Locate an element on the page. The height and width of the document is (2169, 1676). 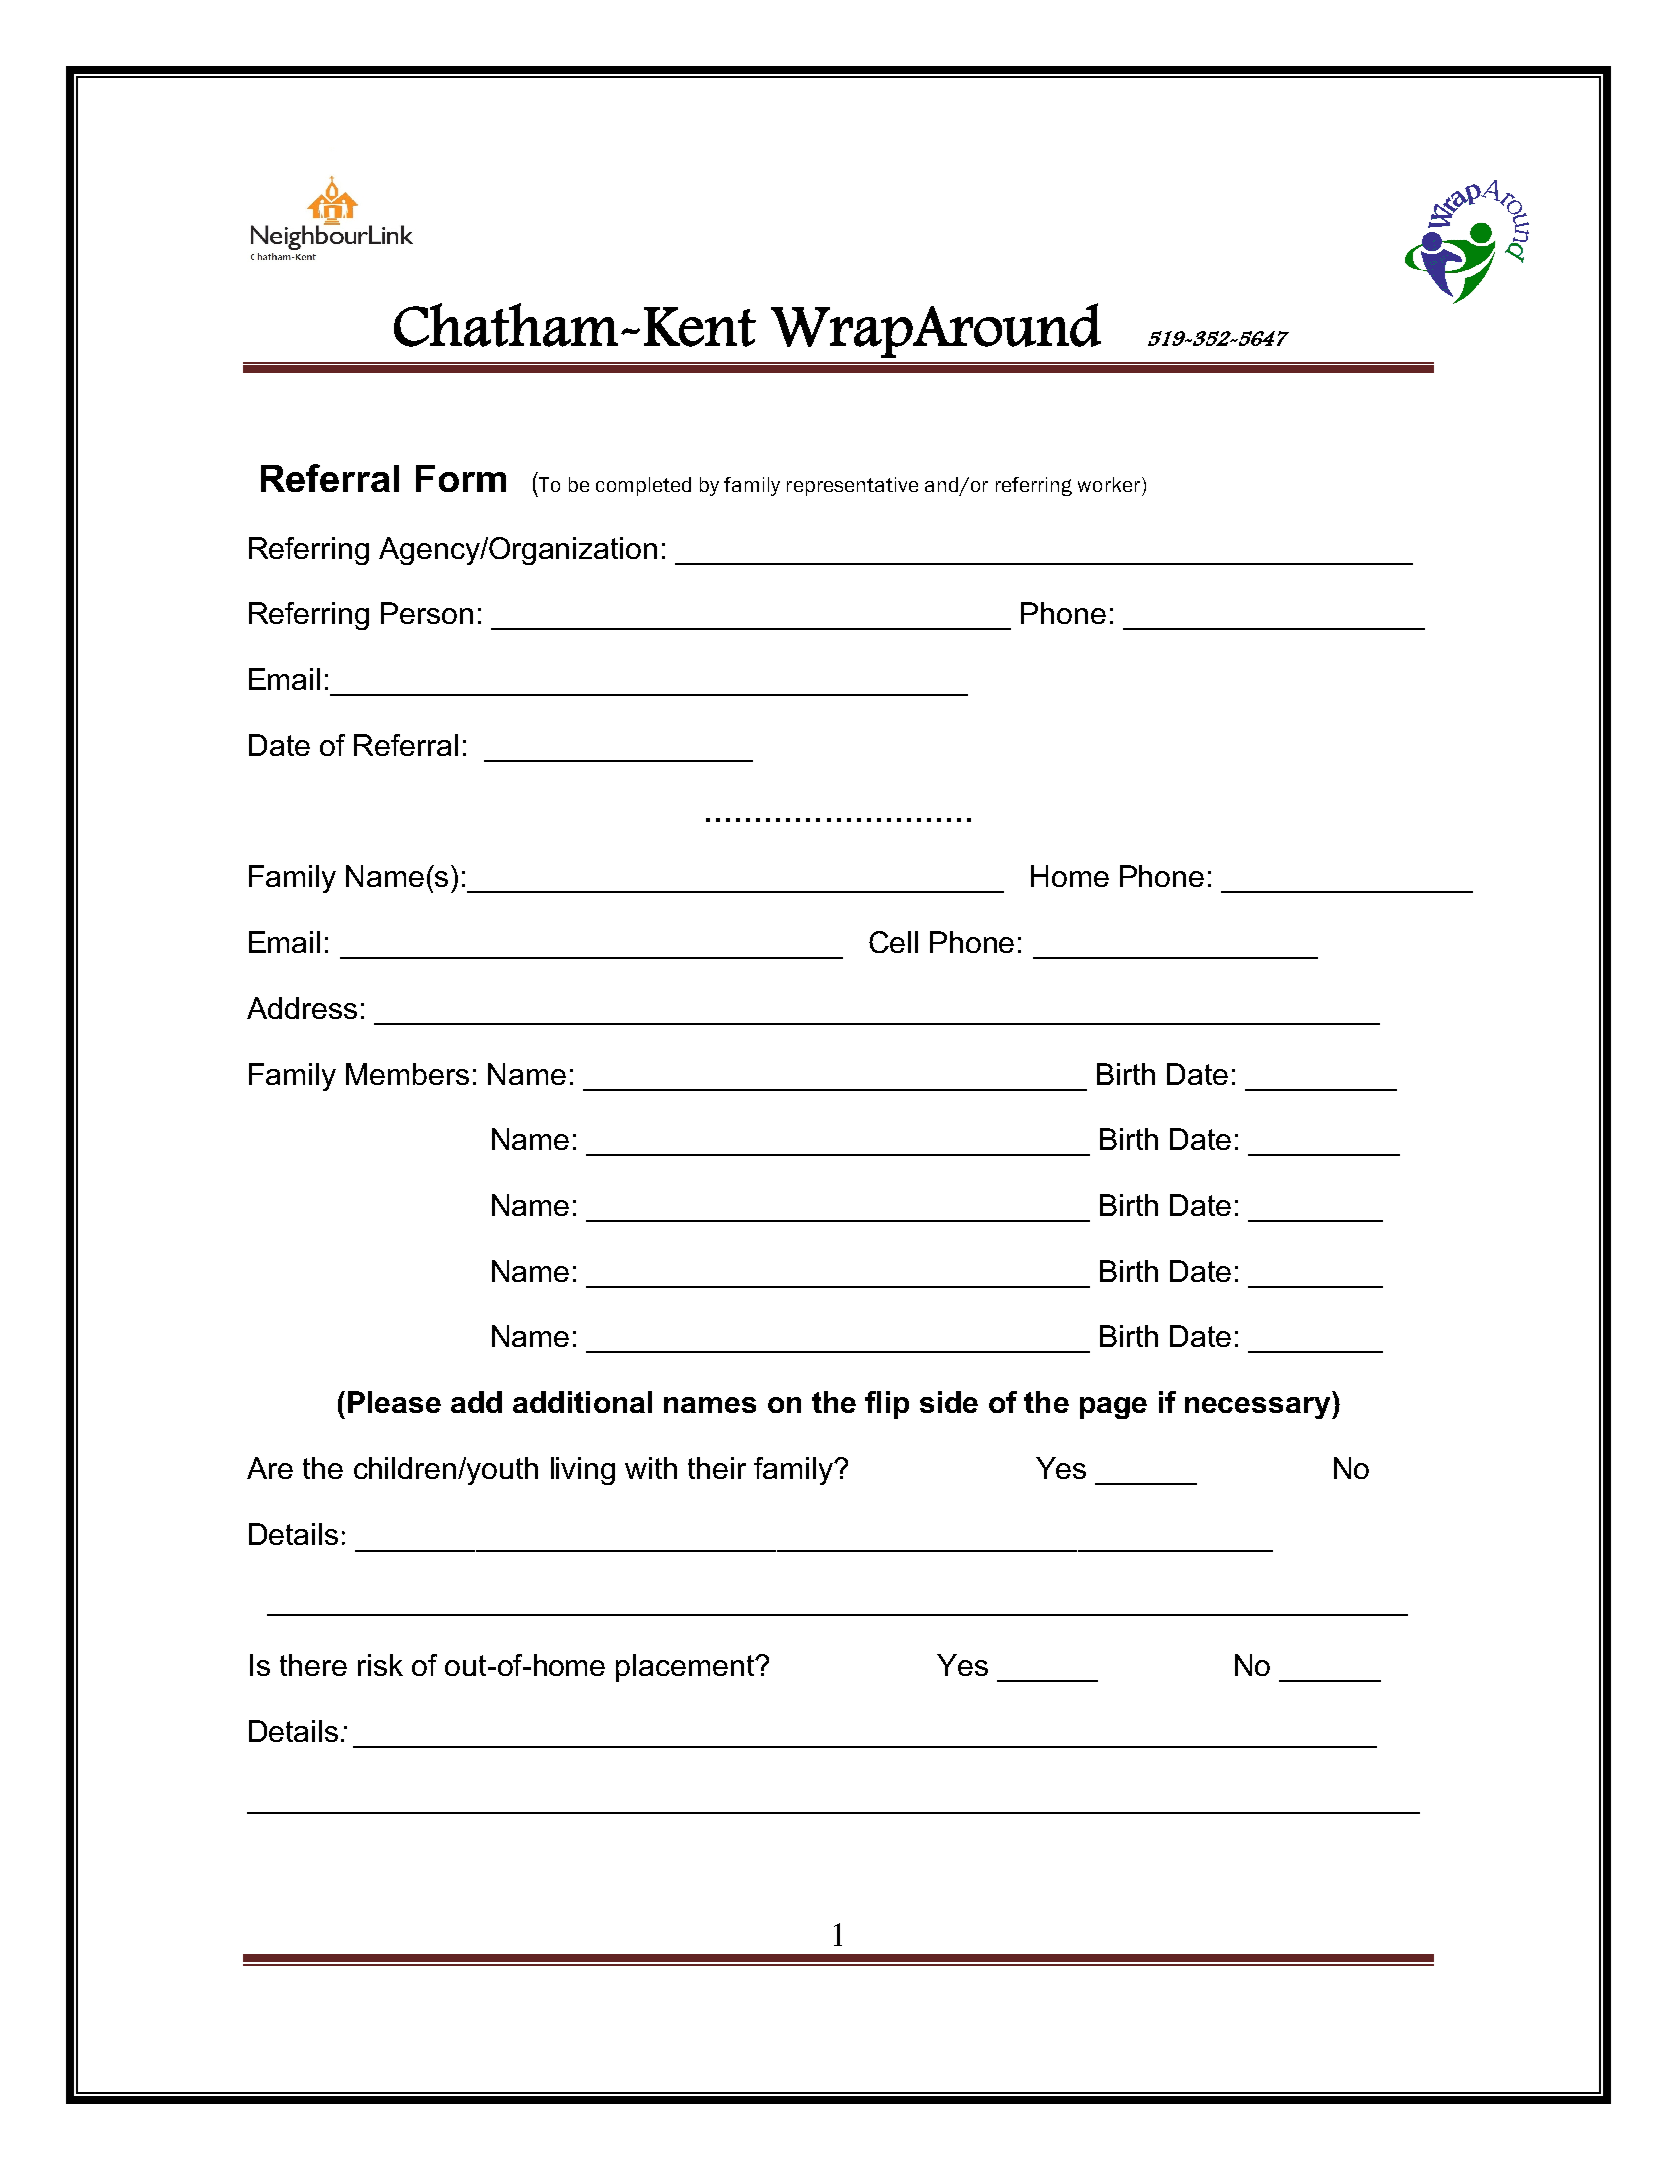
worker is located at coordinates (1110, 484).
